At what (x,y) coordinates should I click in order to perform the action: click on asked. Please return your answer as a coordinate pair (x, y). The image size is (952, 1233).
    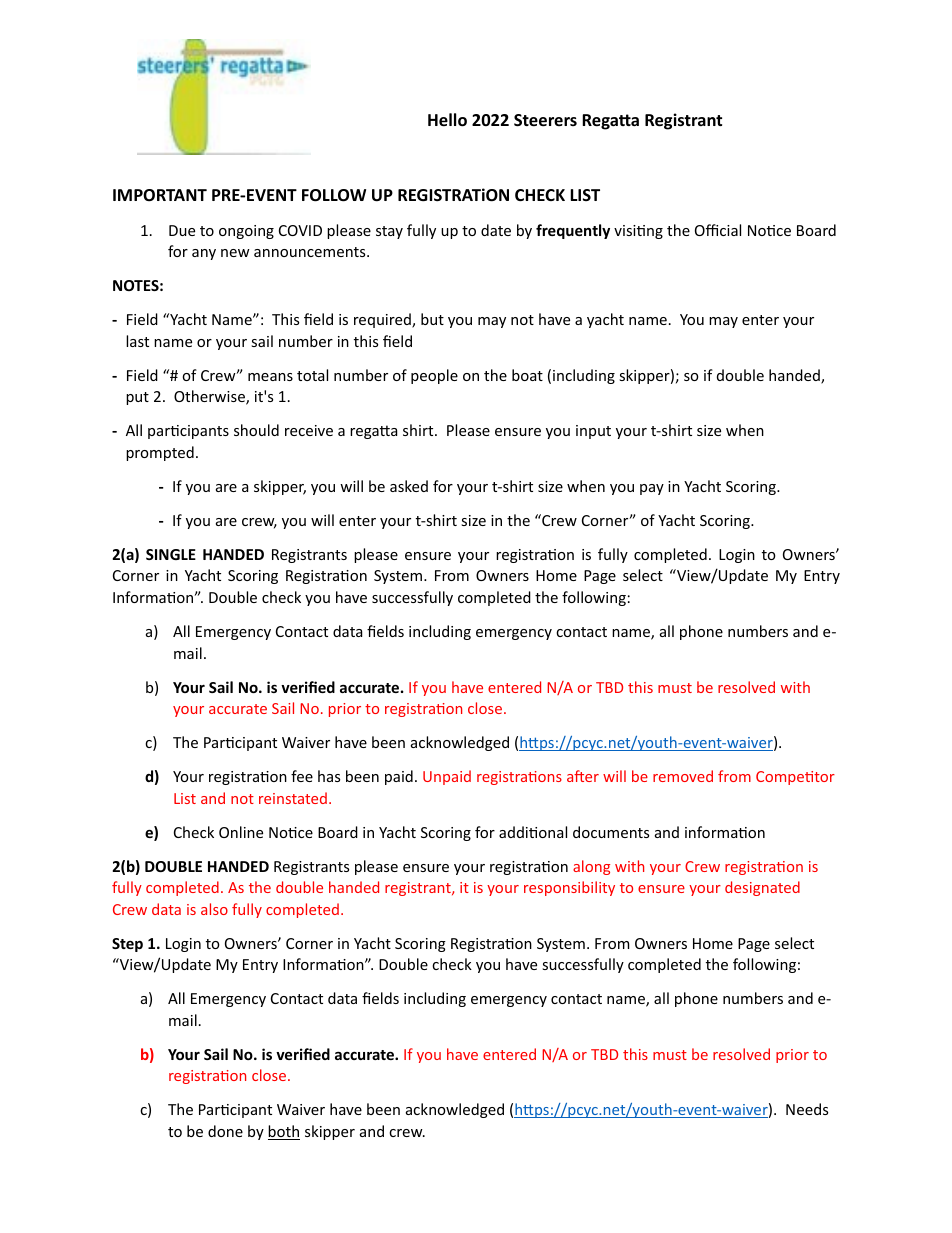
    Looking at the image, I should click on (409, 486).
